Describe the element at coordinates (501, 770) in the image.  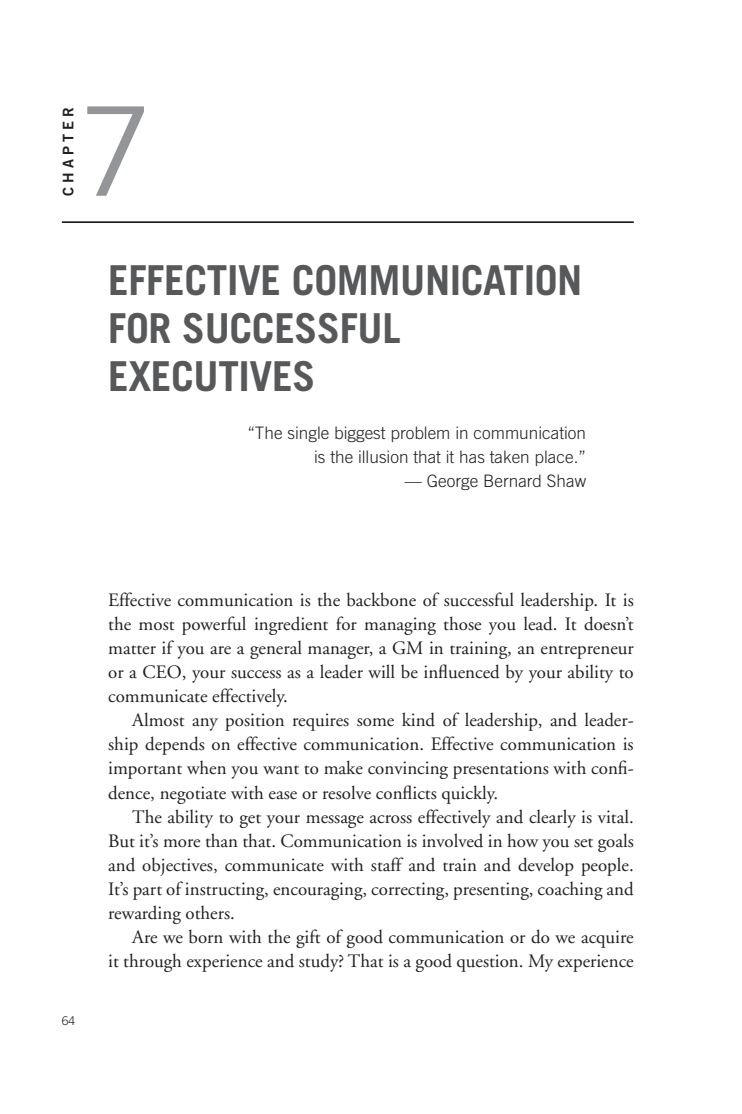
I see `presentations` at that location.
